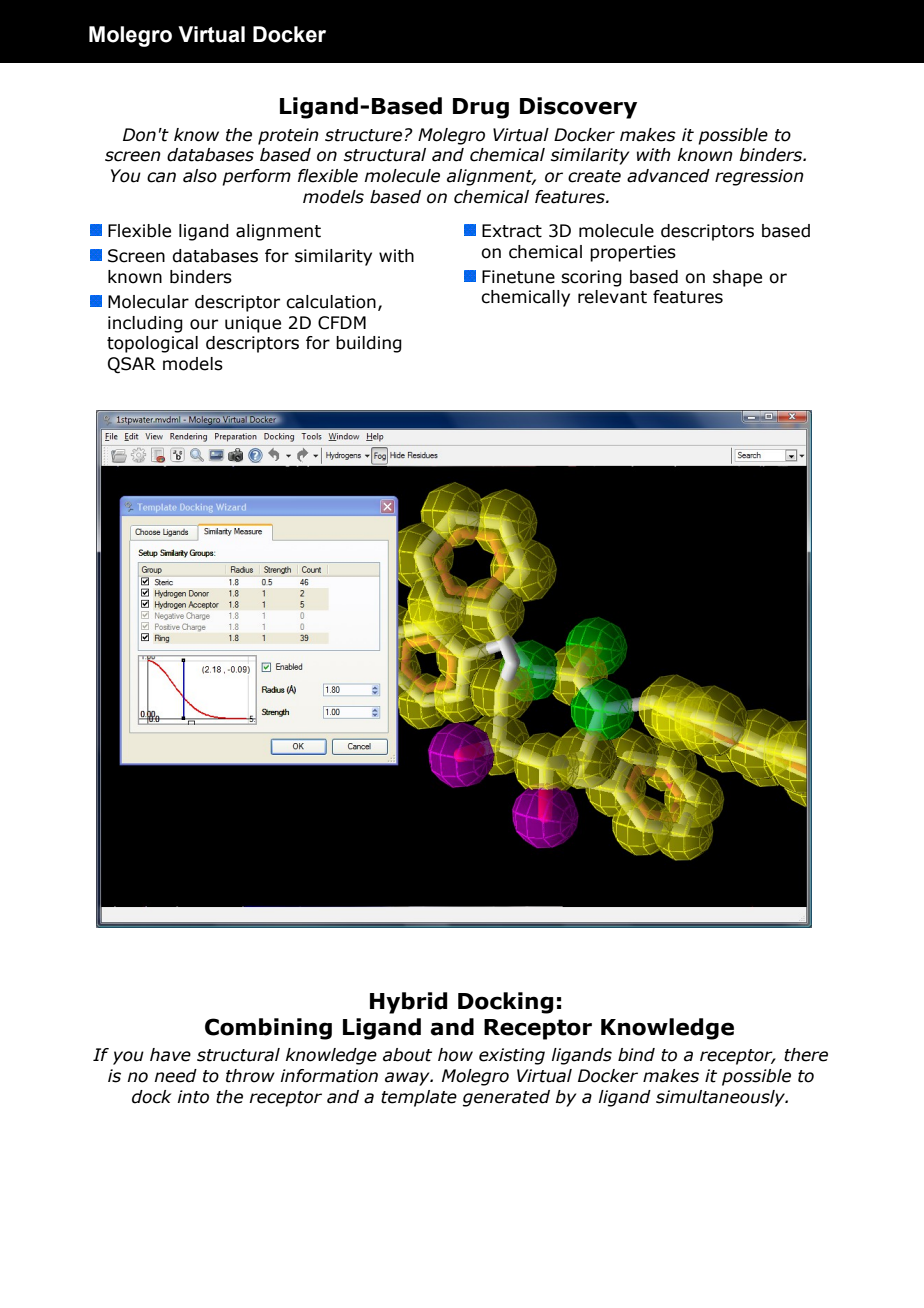 The image size is (924, 1308). What do you see at coordinates (369, 344) in the screenshot?
I see `building` at bounding box center [369, 344].
